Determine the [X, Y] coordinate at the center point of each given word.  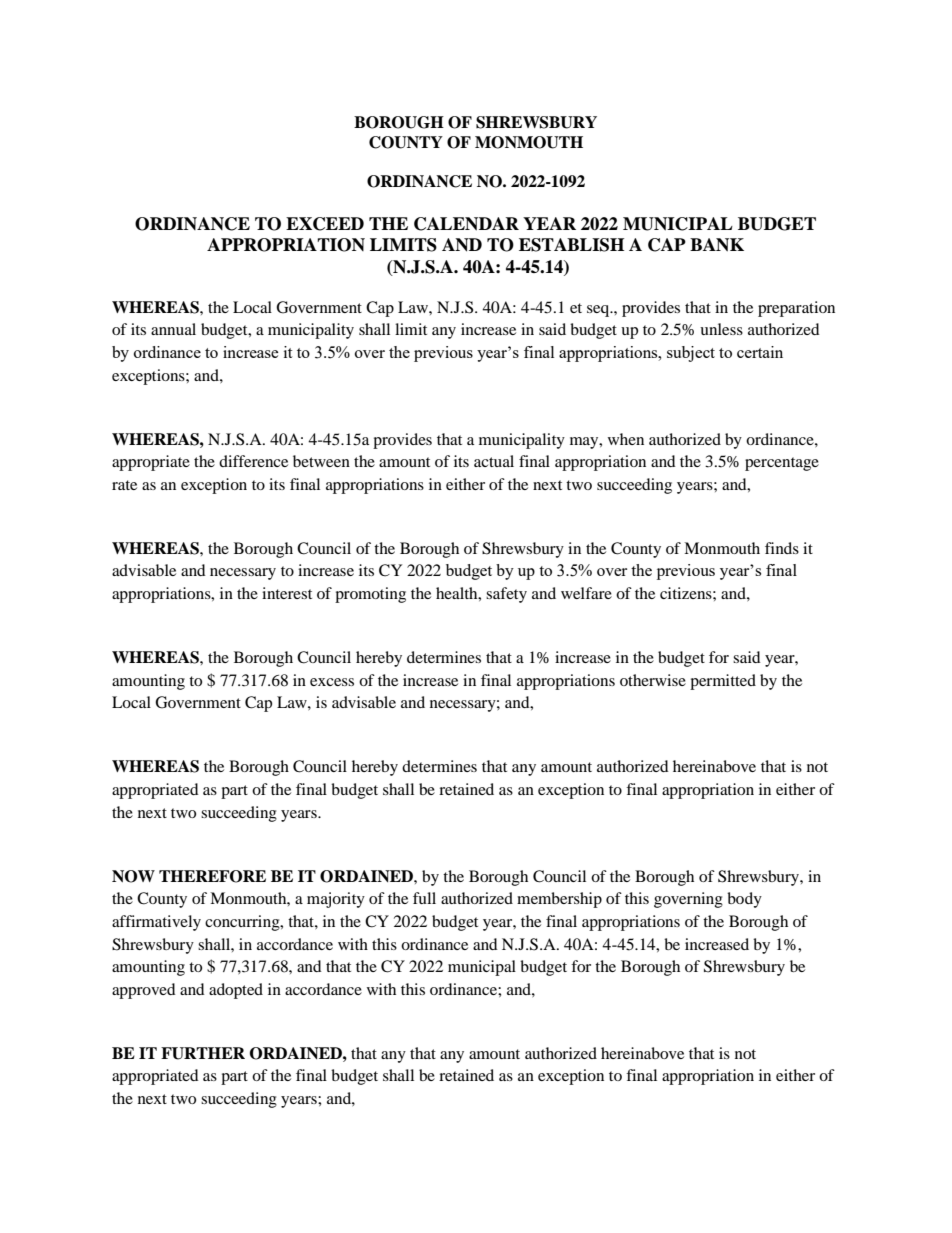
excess [332, 682]
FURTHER [203, 1053]
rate [124, 485]
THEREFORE [212, 876]
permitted [723, 682]
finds [782, 548]
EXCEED [325, 224]
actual [494, 461]
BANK [717, 245]
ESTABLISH [571, 245]
